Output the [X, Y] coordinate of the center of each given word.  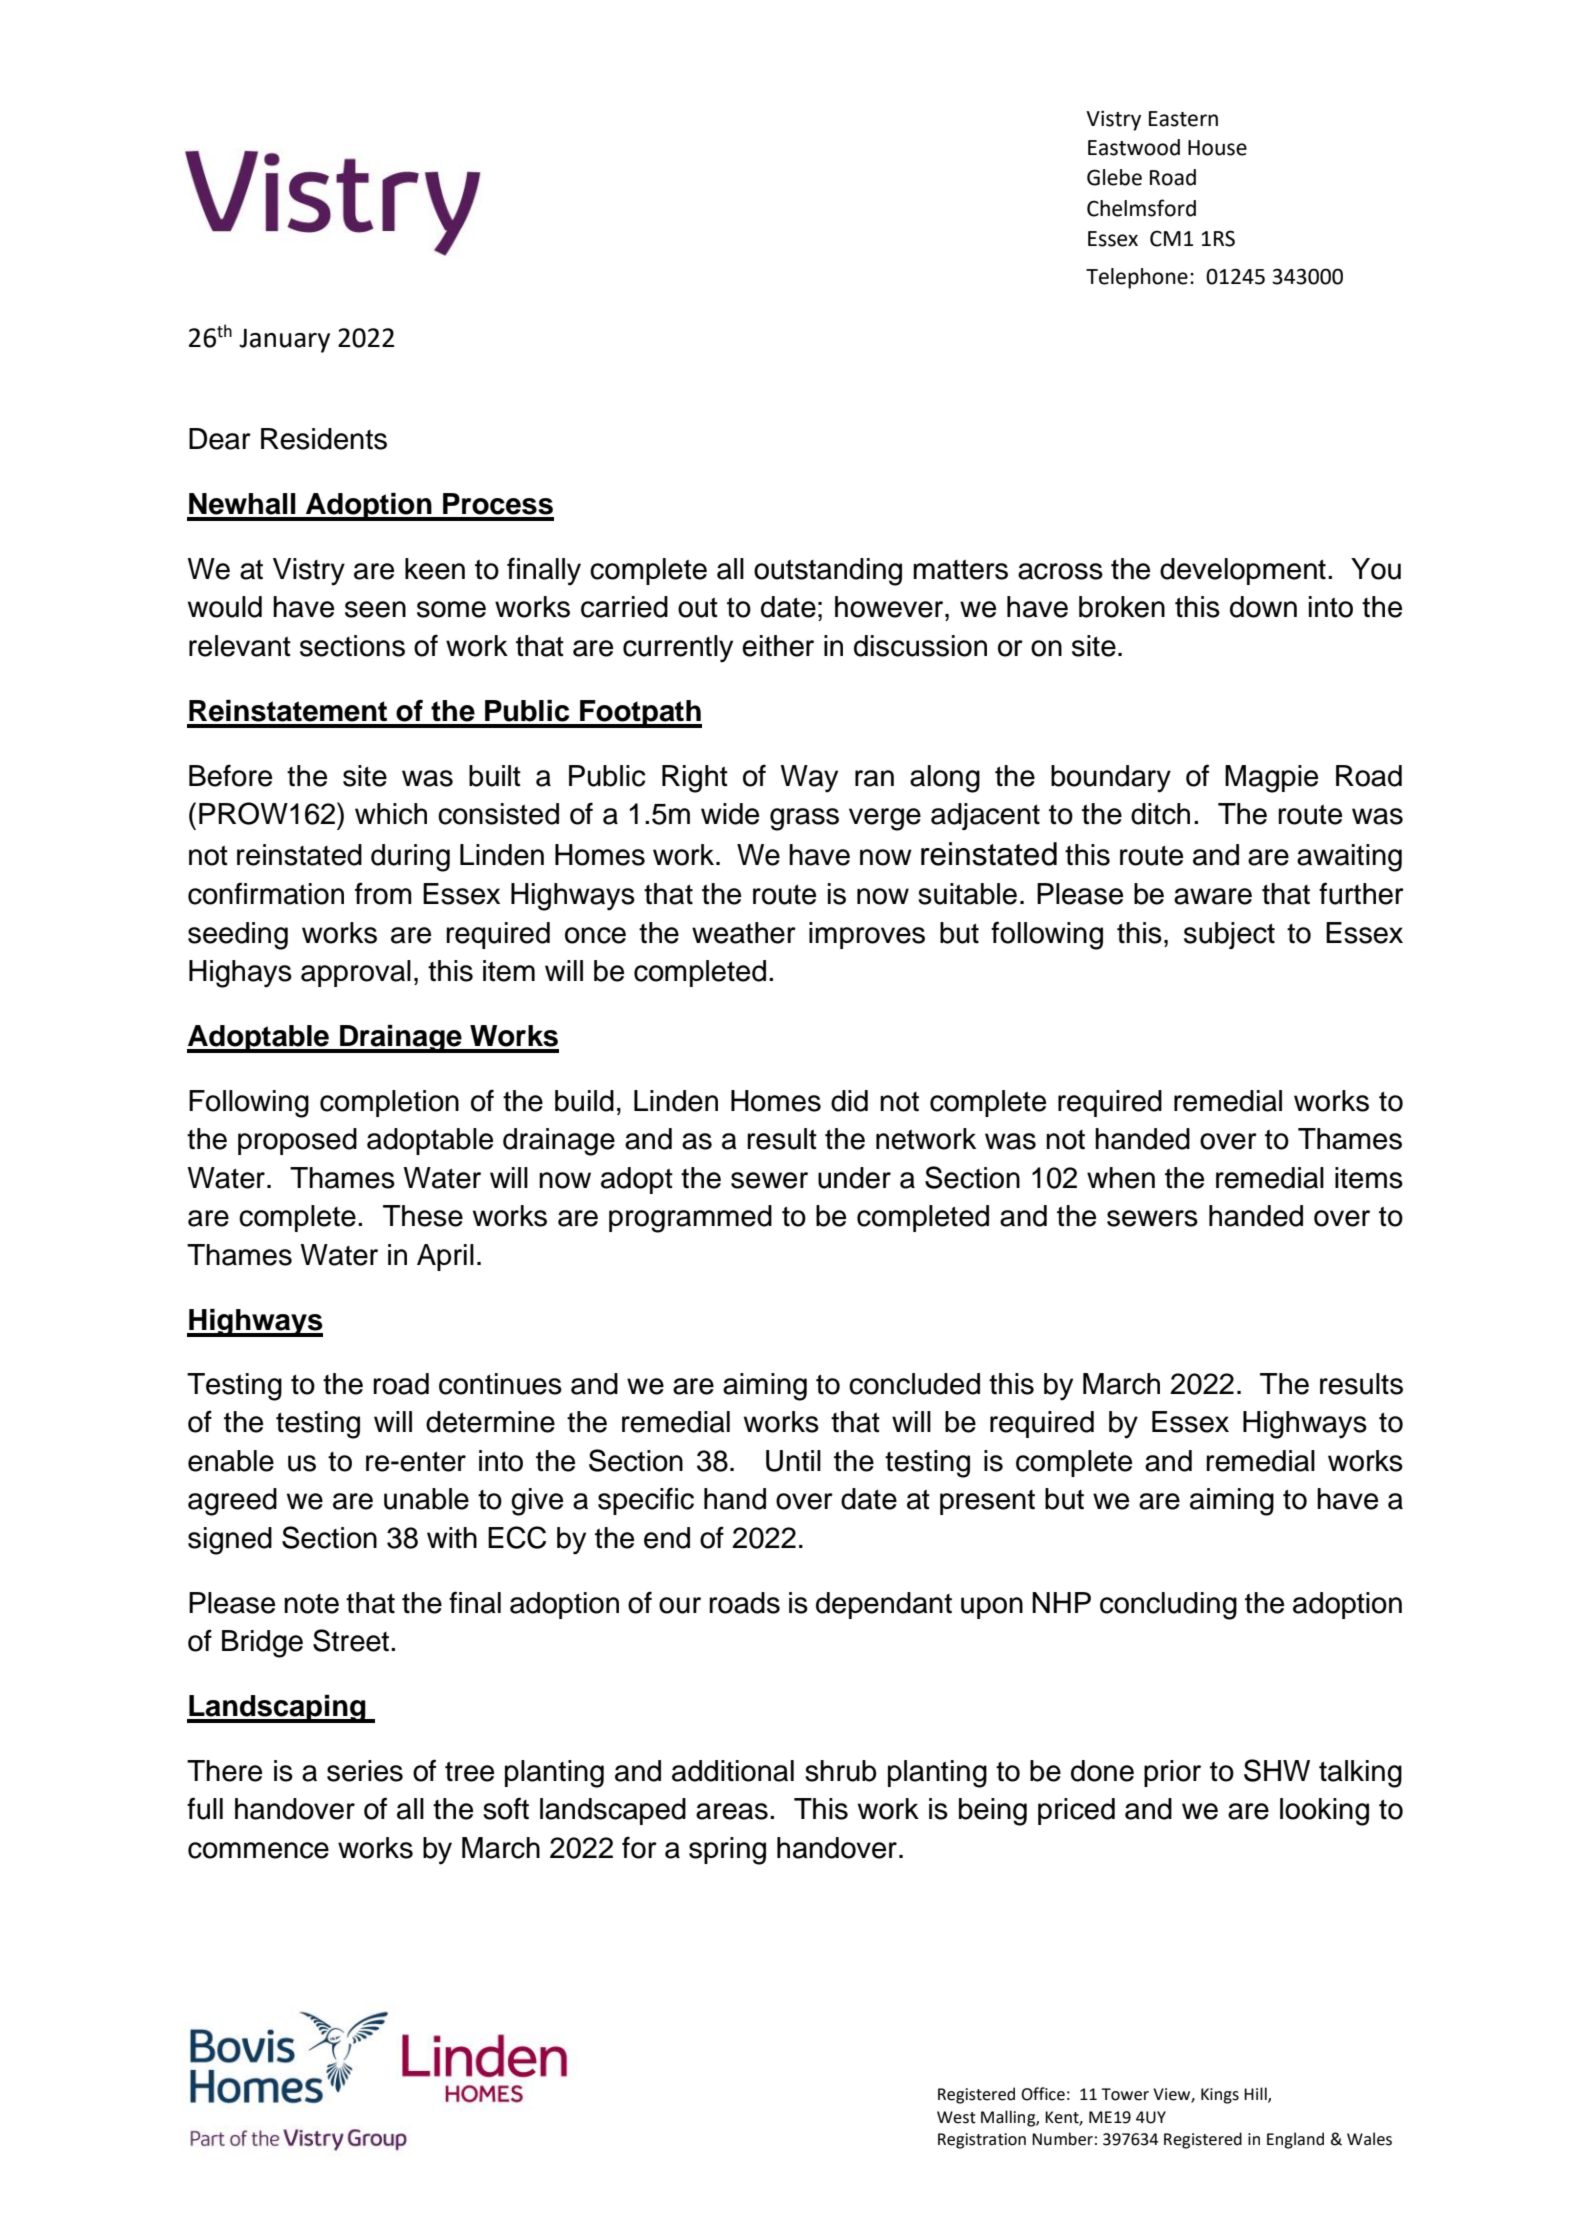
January [284, 340]
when [1121, 1178]
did [849, 1101]
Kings [1220, 2096]
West [956, 2117]
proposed [297, 1141]
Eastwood [1134, 147]
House [1217, 148]
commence [258, 1850]
